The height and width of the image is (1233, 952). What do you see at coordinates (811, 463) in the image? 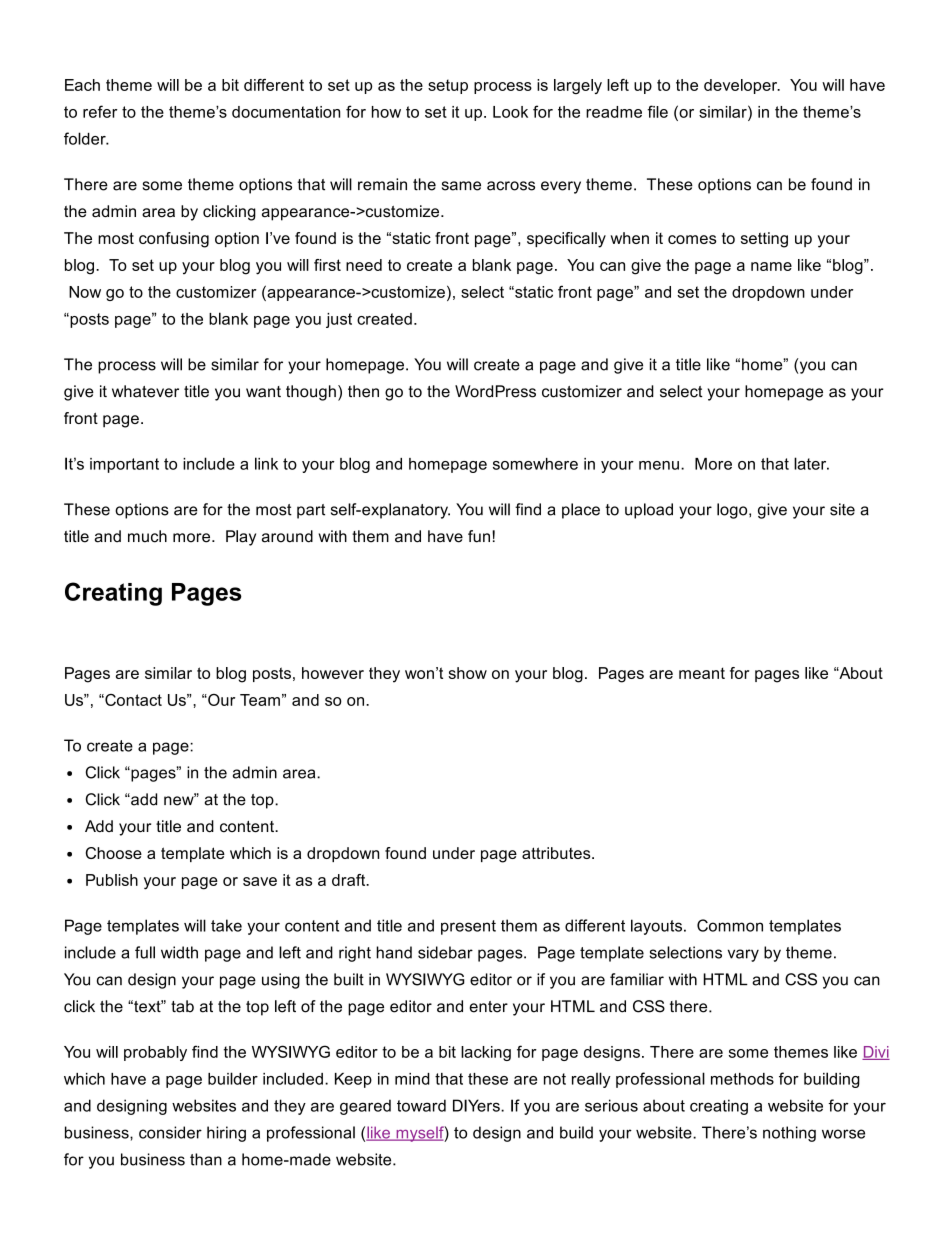
I see `later` at bounding box center [811, 463].
